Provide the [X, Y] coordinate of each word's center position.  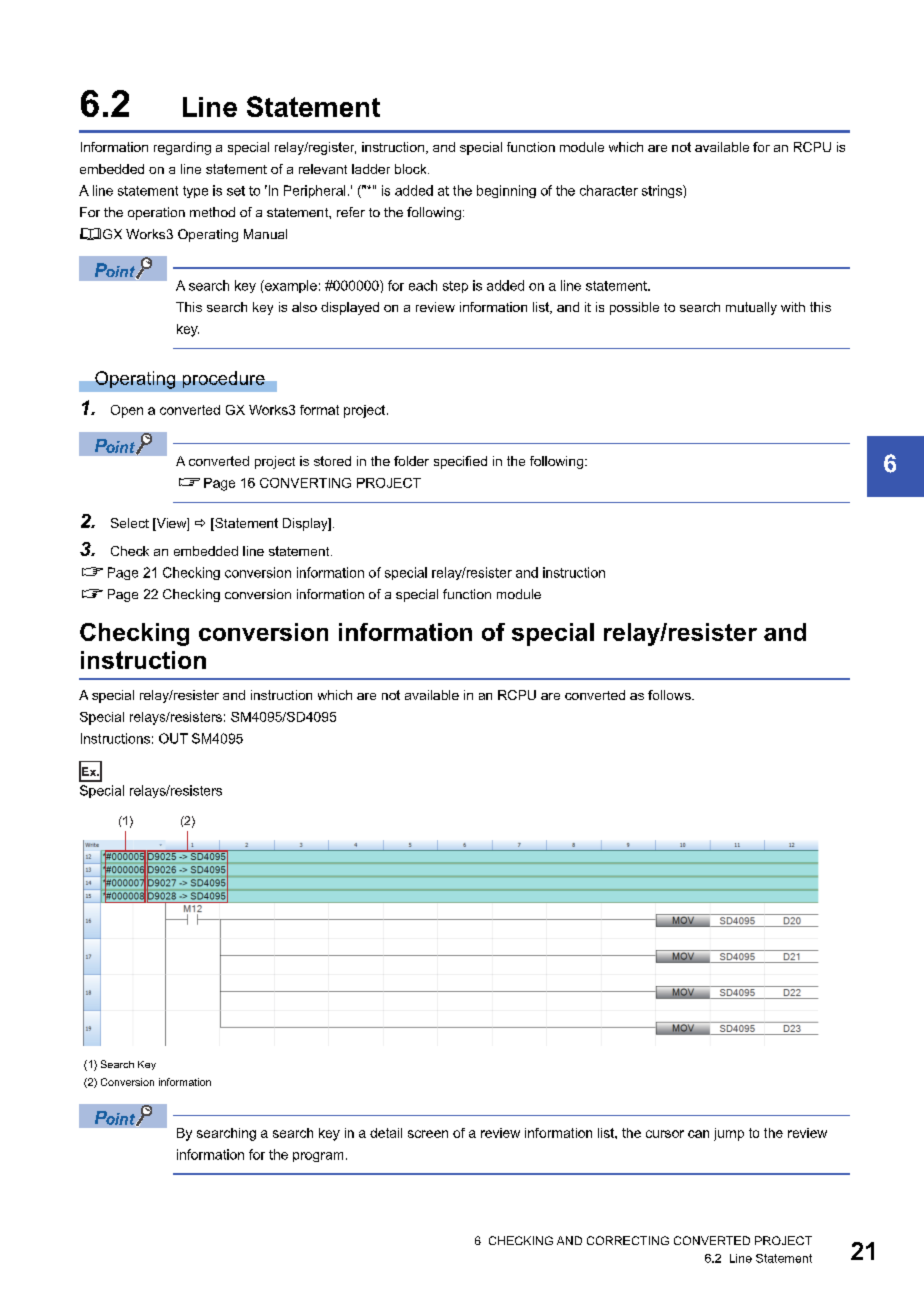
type [195, 192]
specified [460, 462]
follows [670, 695]
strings [663, 191]
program [318, 1157]
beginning [506, 191]
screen [428, 1134]
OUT [173, 738]
